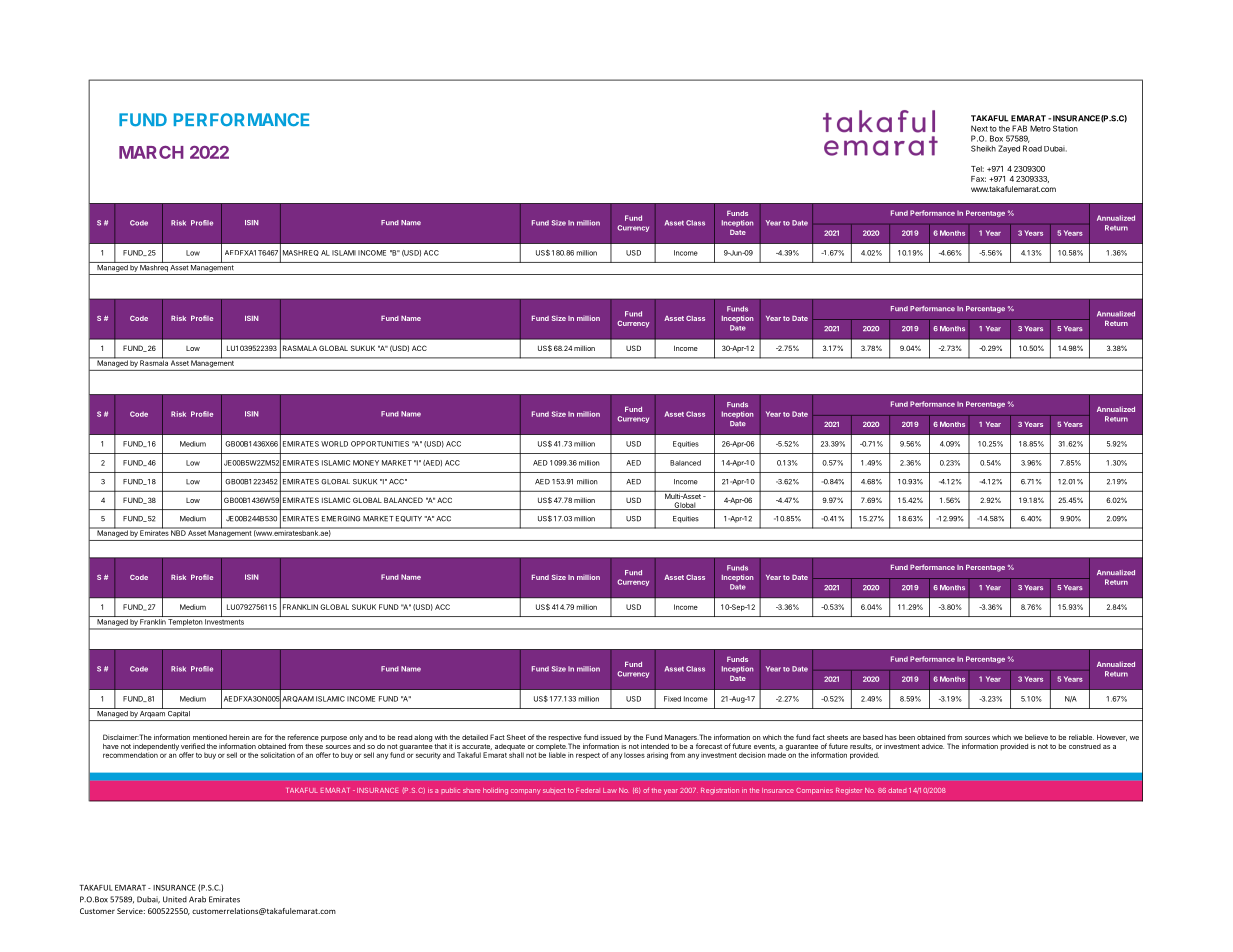  What do you see at coordinates (179, 713) in the screenshot?
I see `Capital` at bounding box center [179, 713].
